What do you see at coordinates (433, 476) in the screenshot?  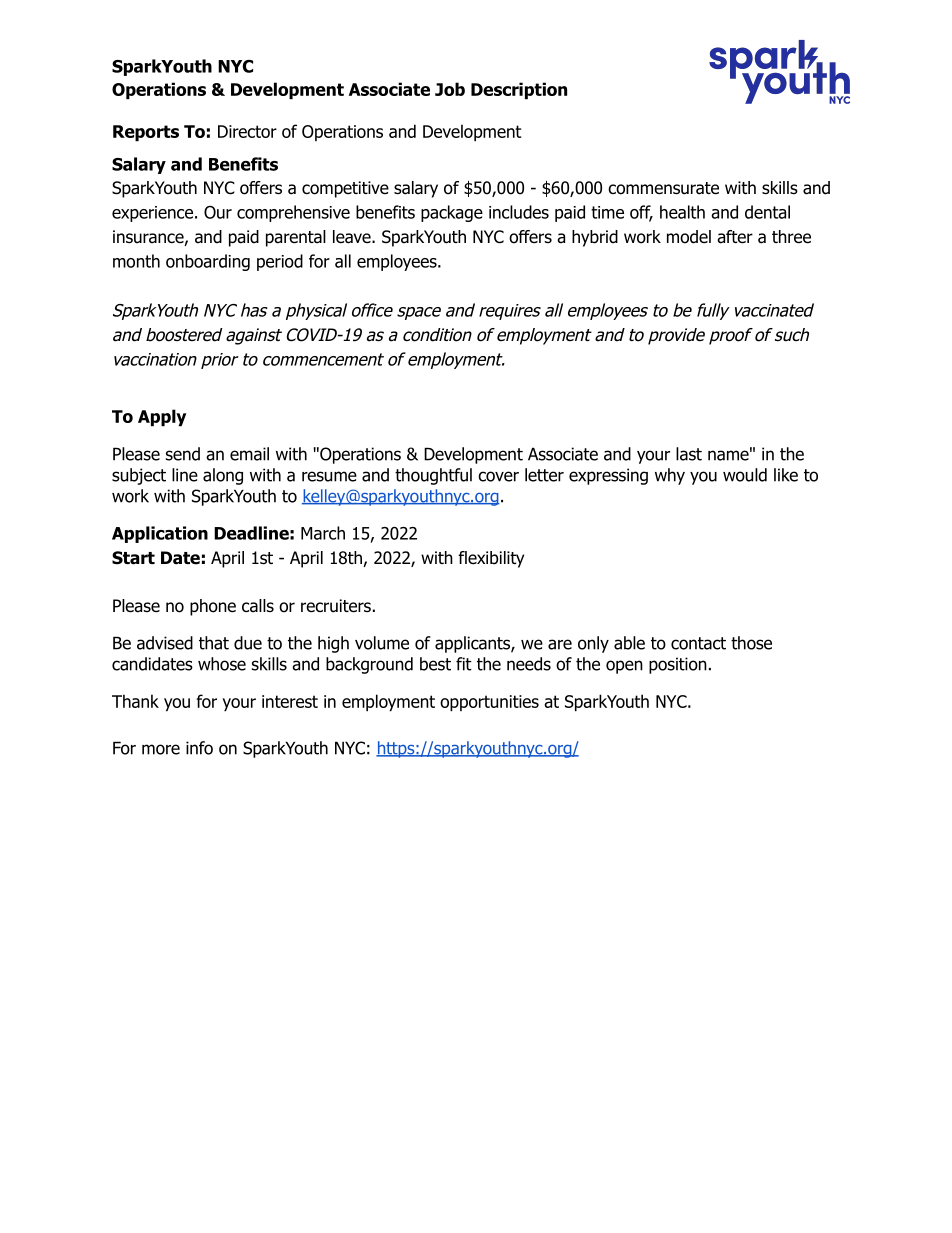 I see `thoughtful` at bounding box center [433, 476].
